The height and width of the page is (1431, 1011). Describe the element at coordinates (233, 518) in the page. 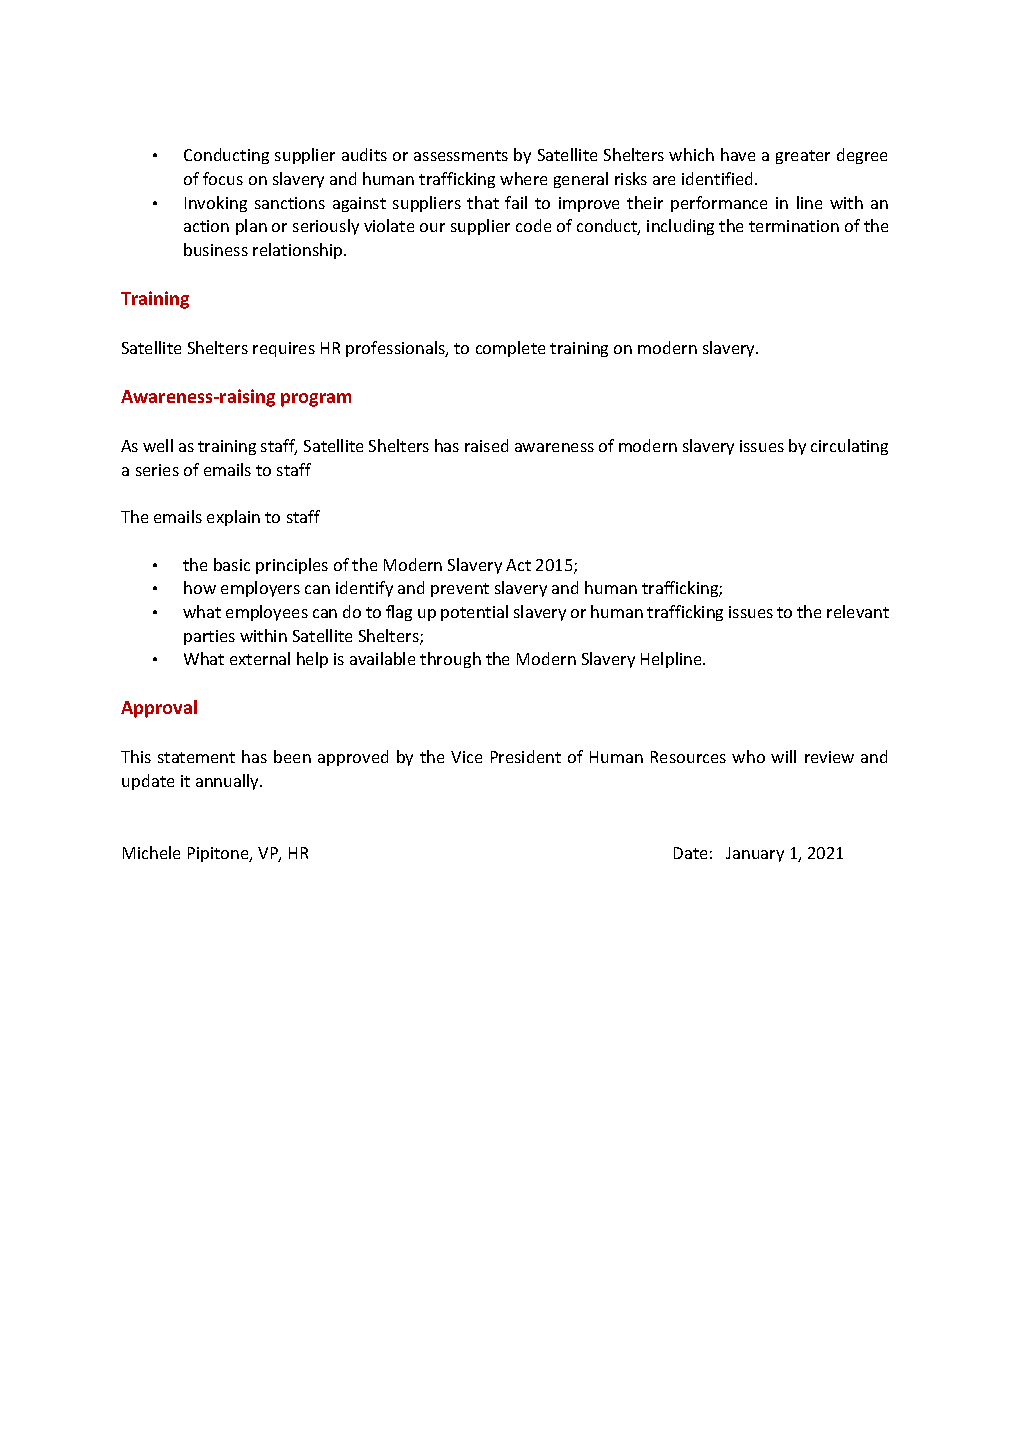

I see `explain` at that location.
